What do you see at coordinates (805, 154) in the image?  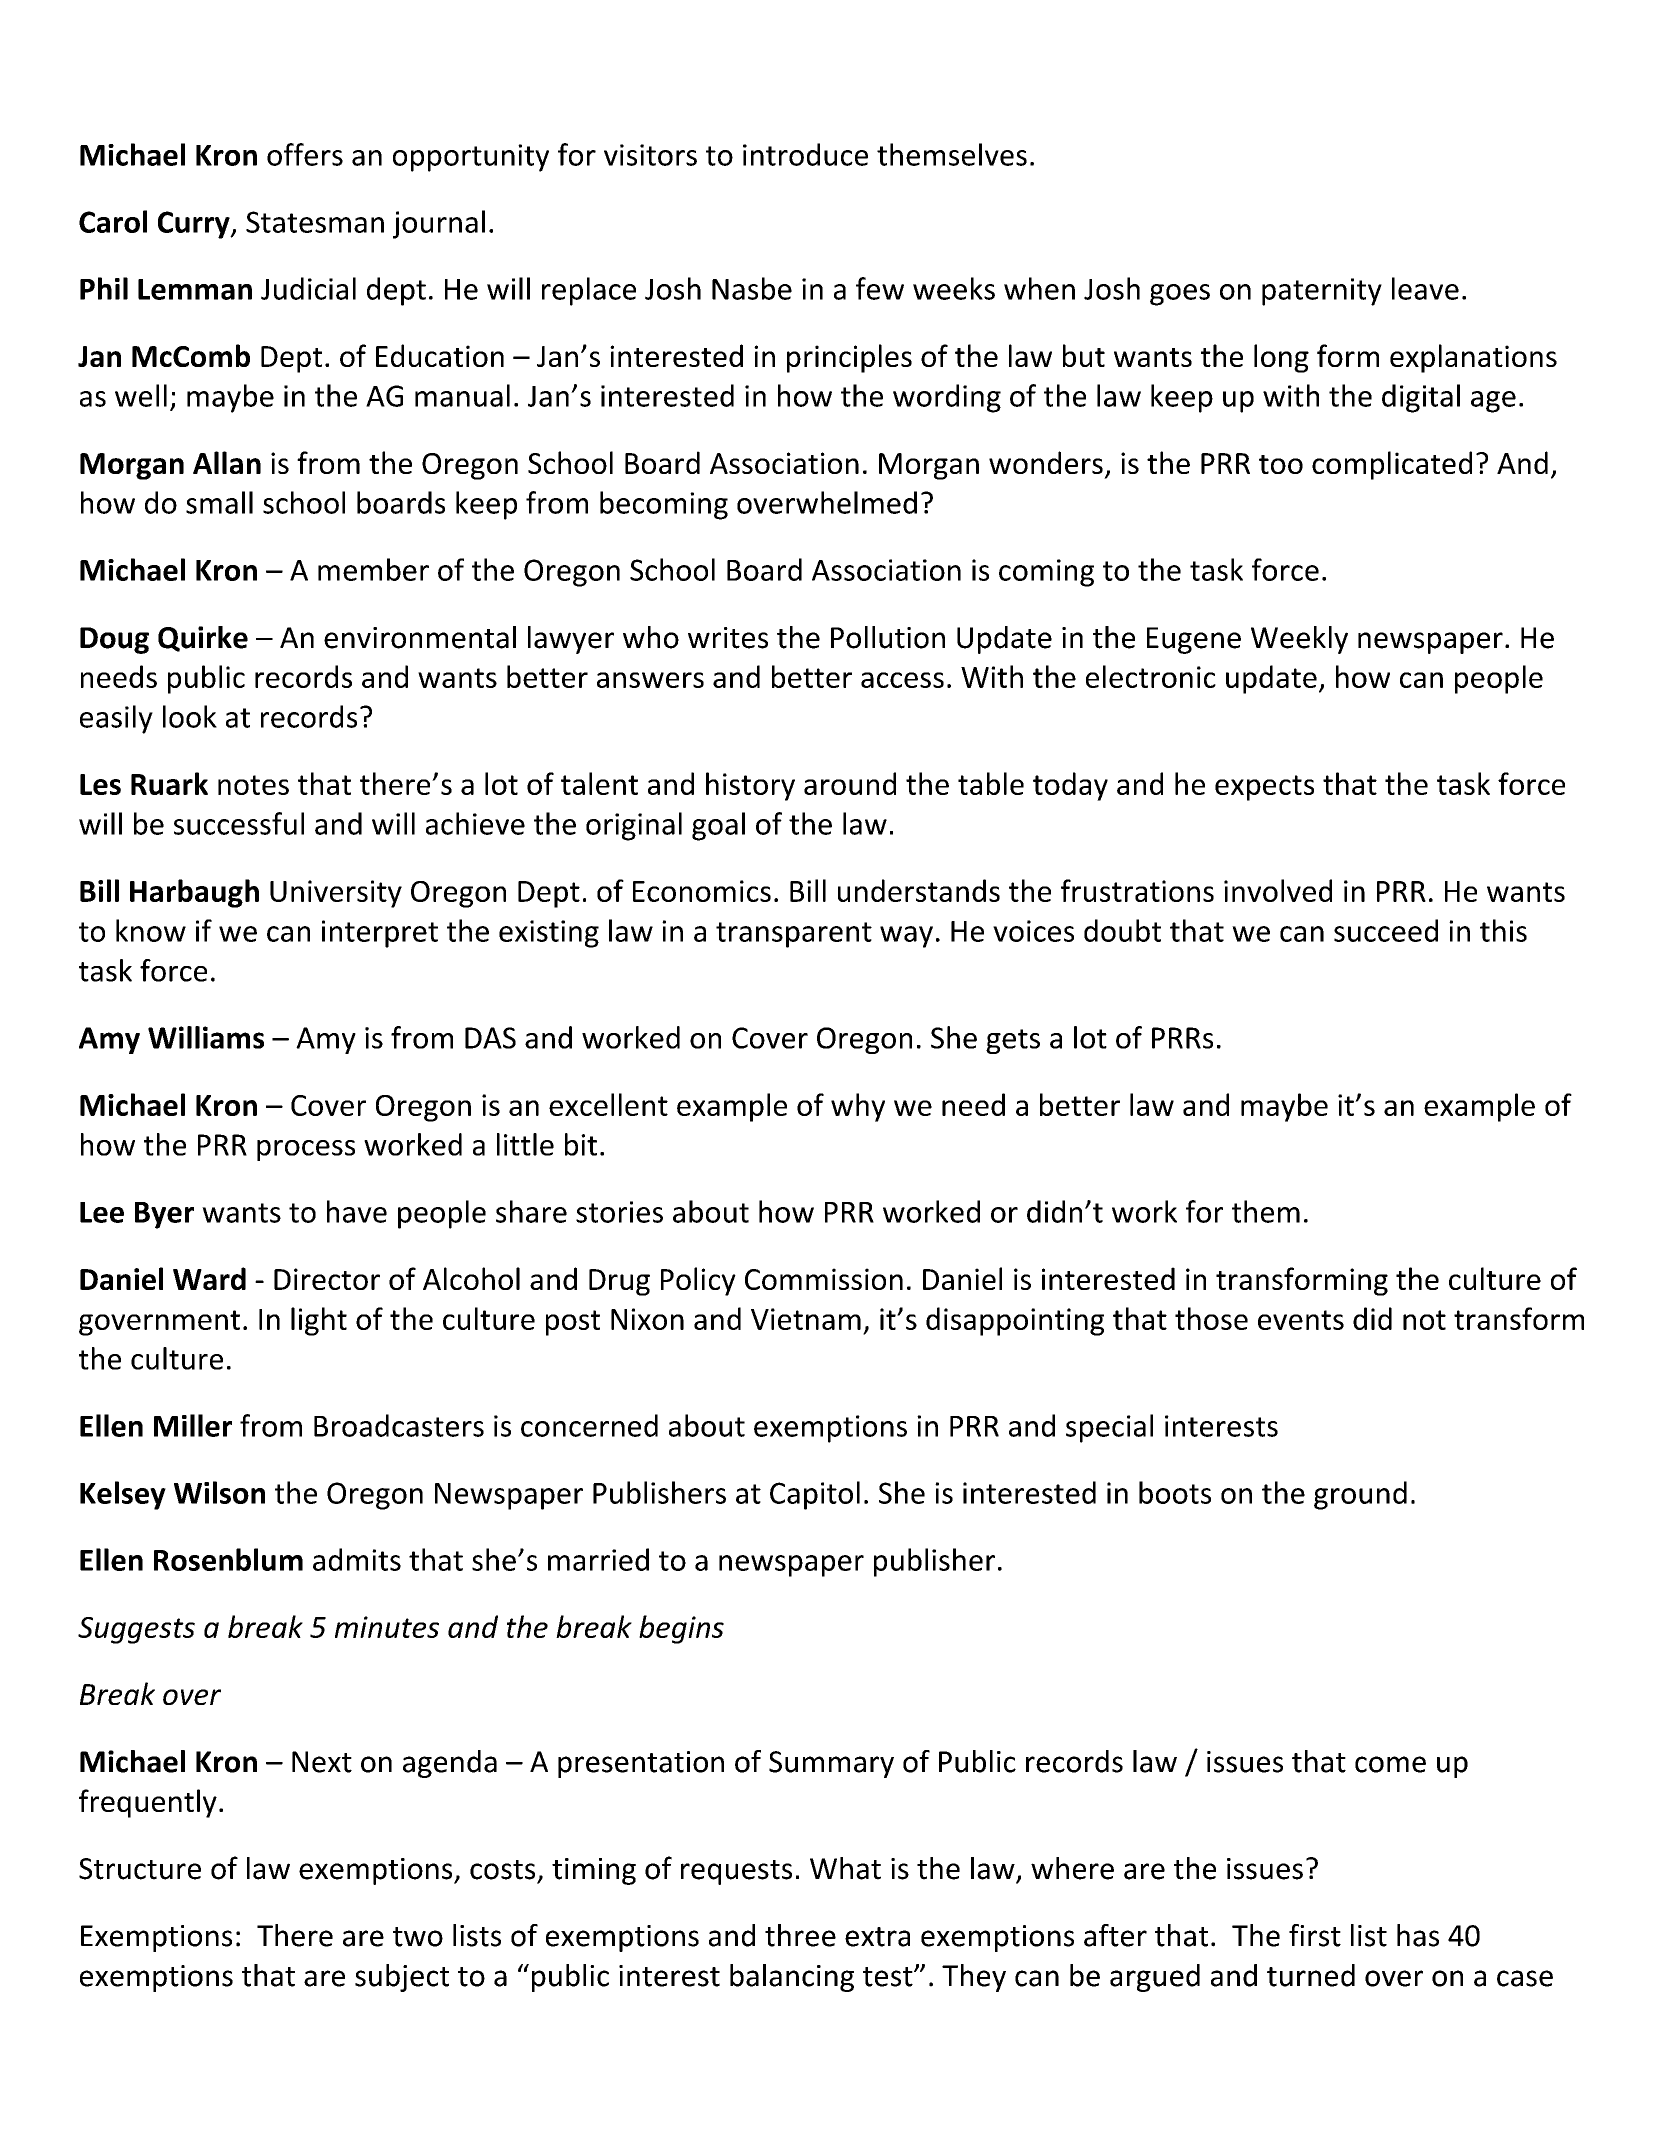 I see `introduce` at bounding box center [805, 154].
